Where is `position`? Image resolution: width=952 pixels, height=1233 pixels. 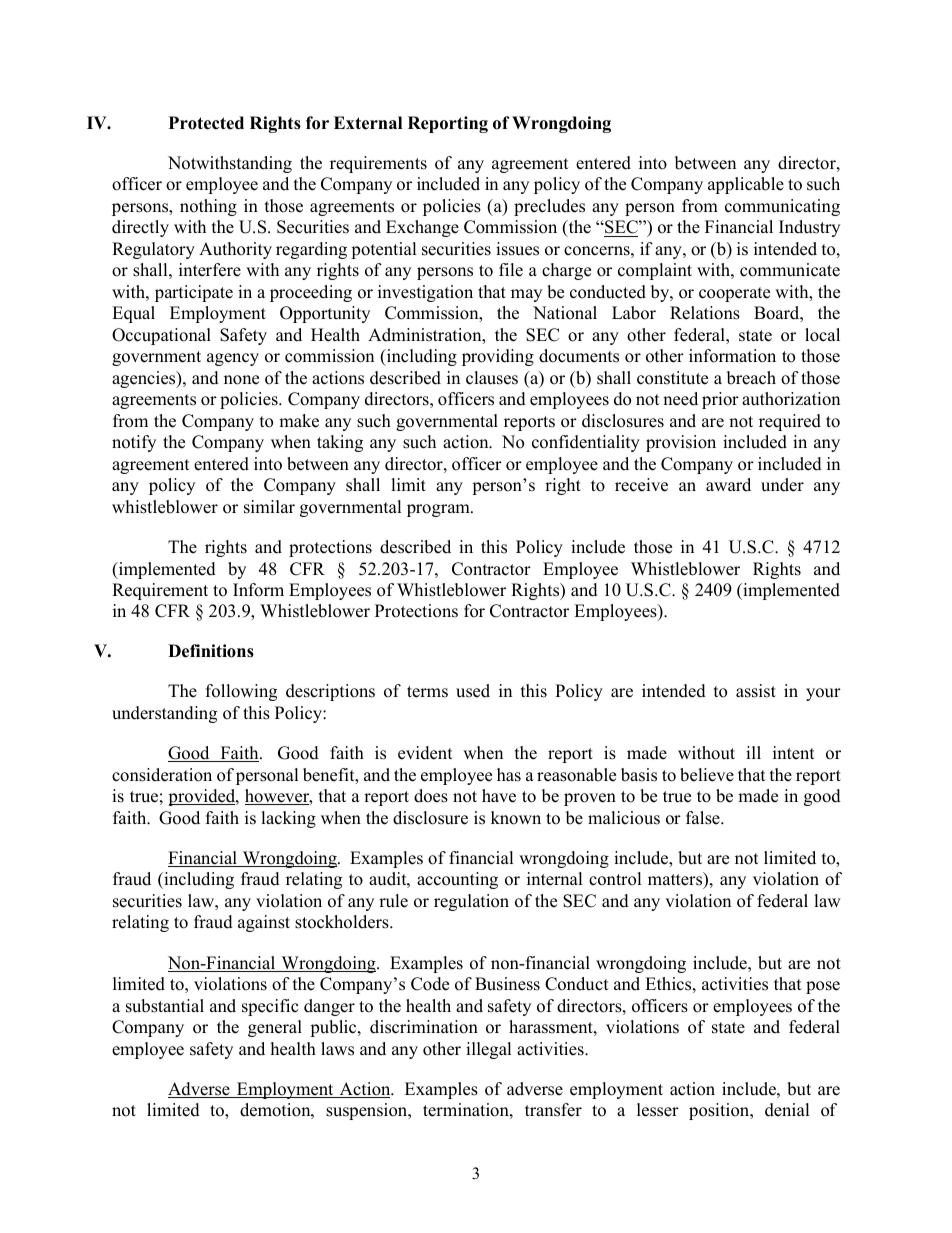
position is located at coordinates (720, 1111).
